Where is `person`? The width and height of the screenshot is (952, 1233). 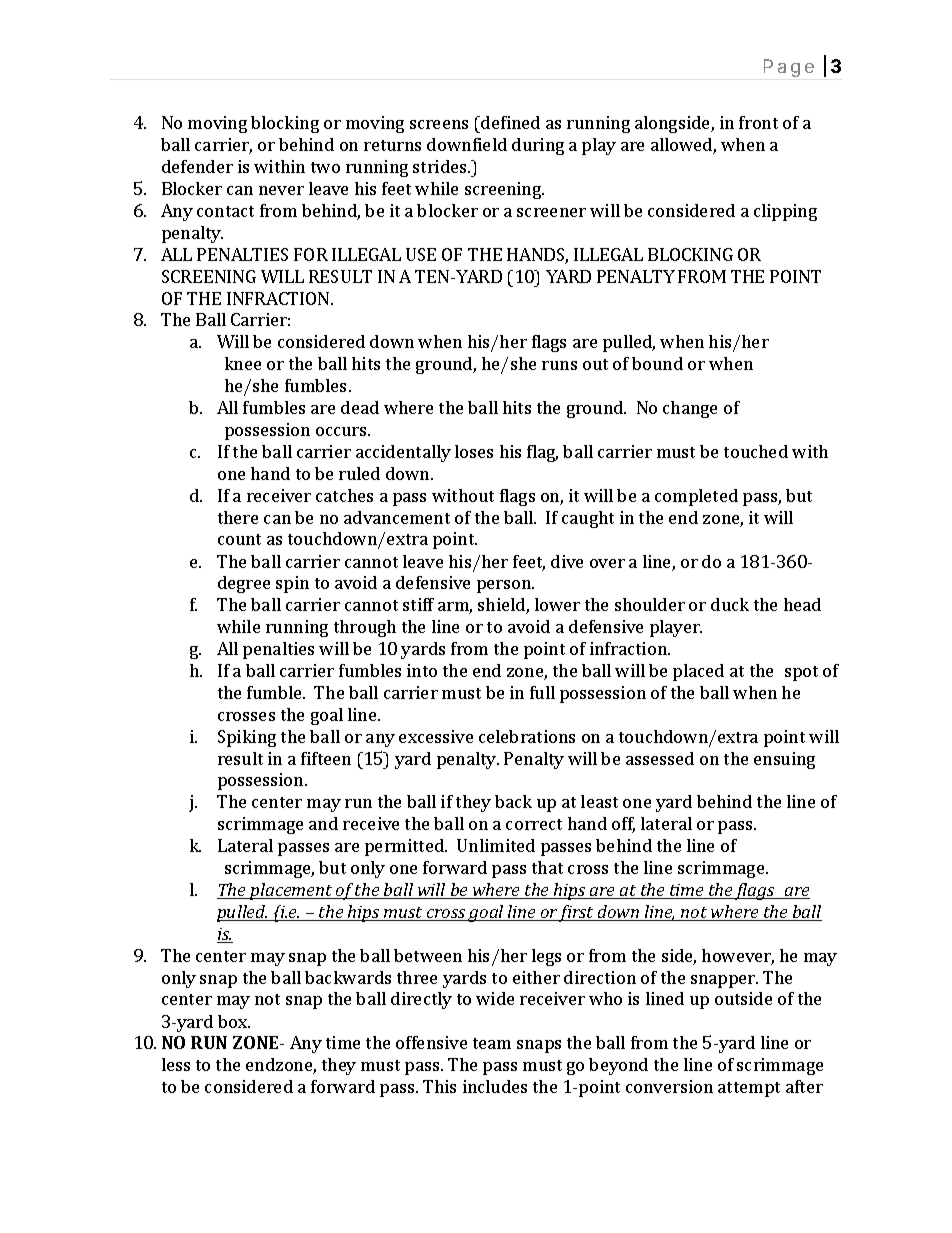 person is located at coordinates (505, 586).
